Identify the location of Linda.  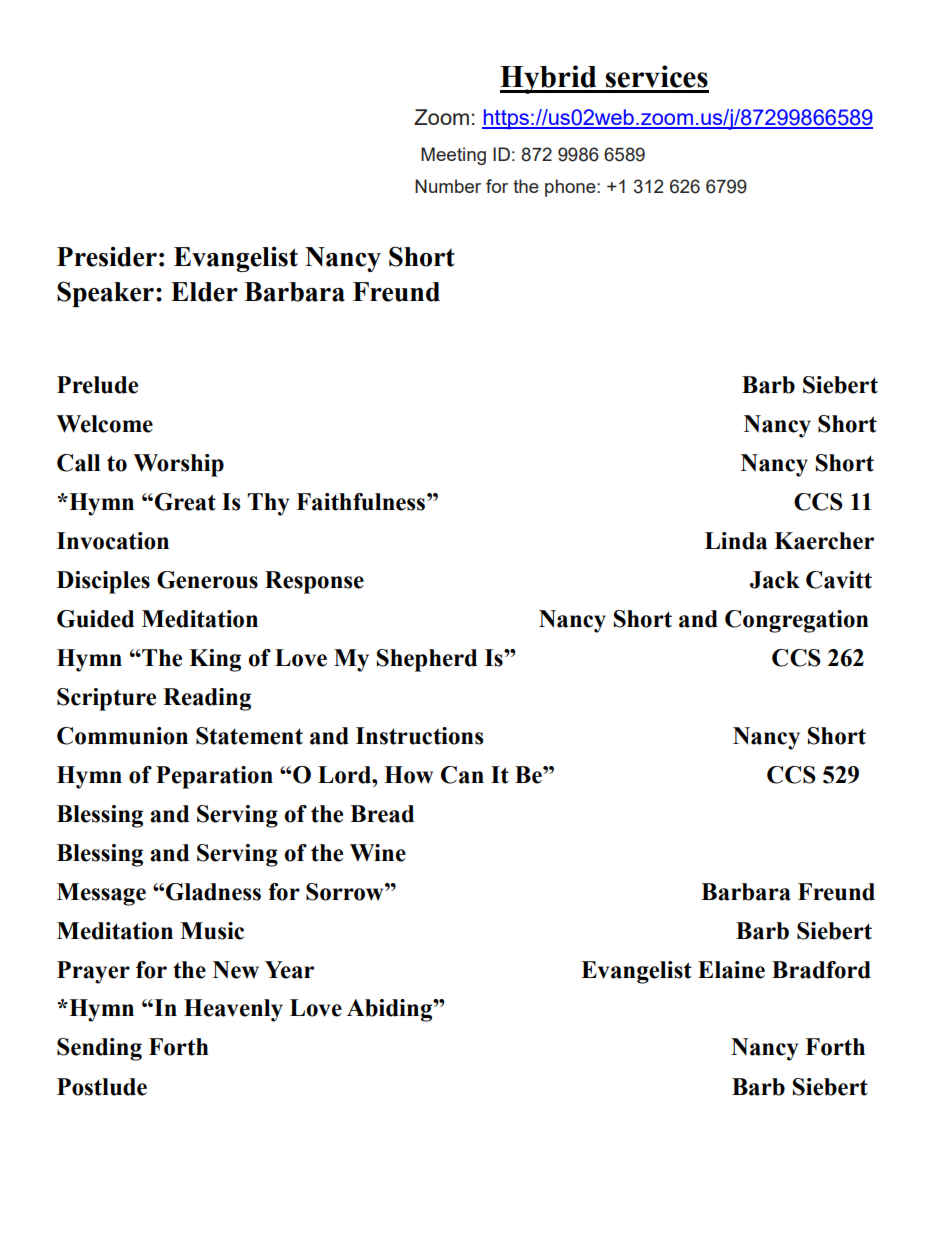
(736, 541).
